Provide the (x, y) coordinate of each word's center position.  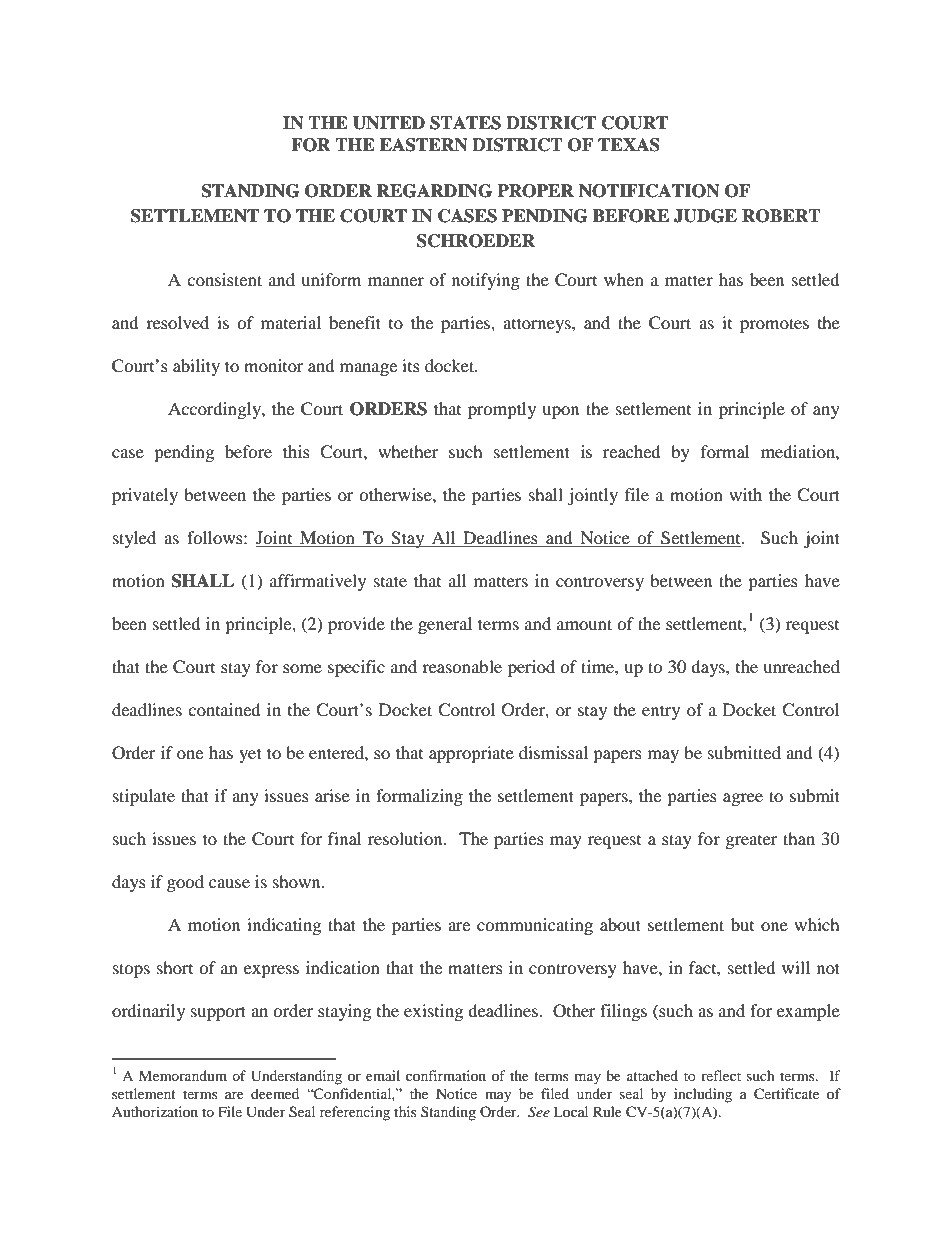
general (445, 625)
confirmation (446, 1075)
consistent (224, 279)
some (302, 668)
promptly (502, 410)
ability (196, 367)
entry (661, 712)
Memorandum (183, 1075)
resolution (406, 838)
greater (752, 842)
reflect (721, 1075)
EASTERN (424, 145)
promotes (774, 325)
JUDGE (705, 216)
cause (229, 883)
